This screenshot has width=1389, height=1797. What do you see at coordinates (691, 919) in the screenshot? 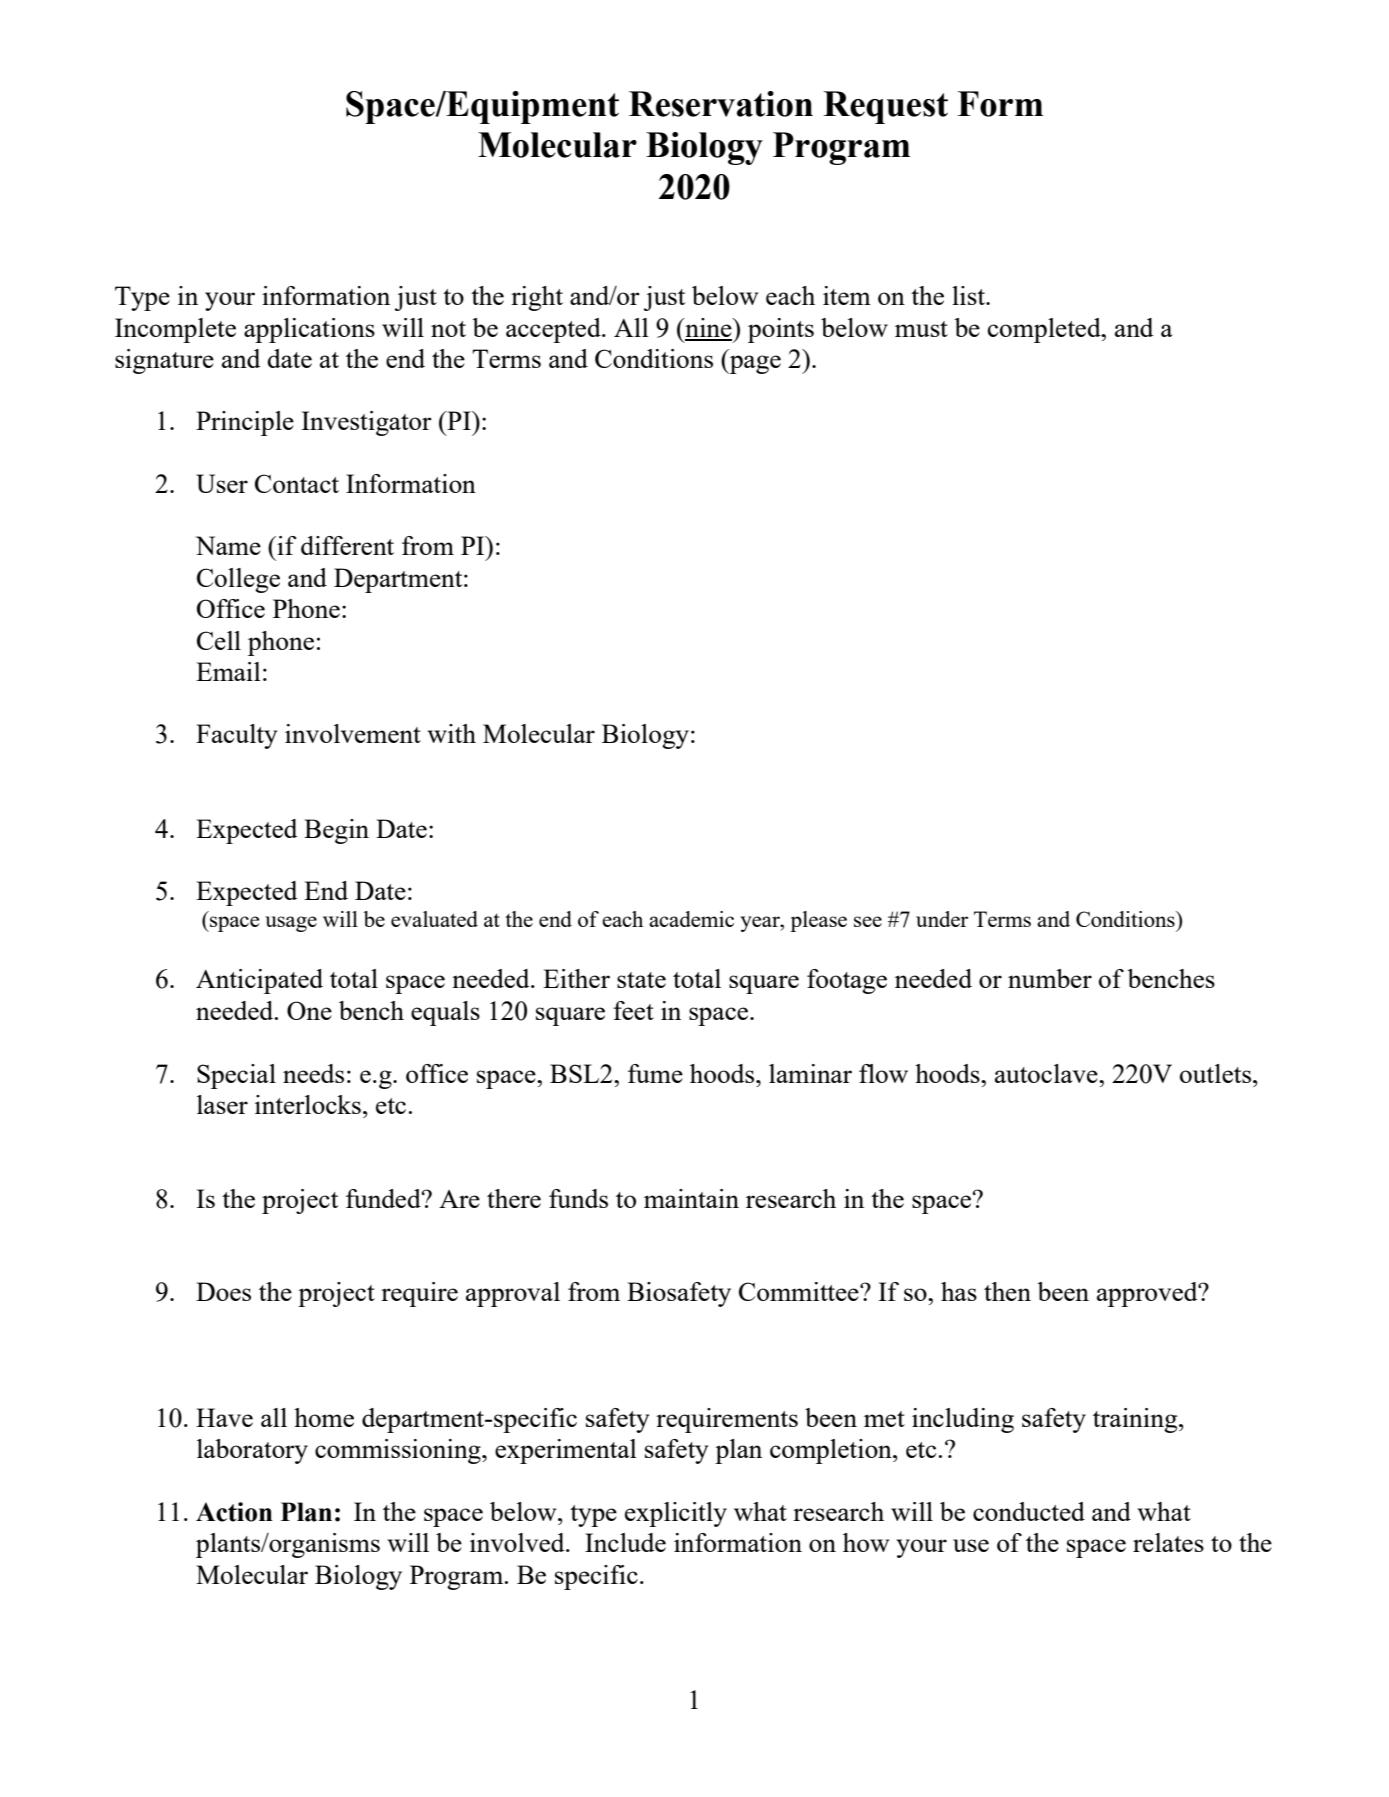
I see `academic` at bounding box center [691, 919].
